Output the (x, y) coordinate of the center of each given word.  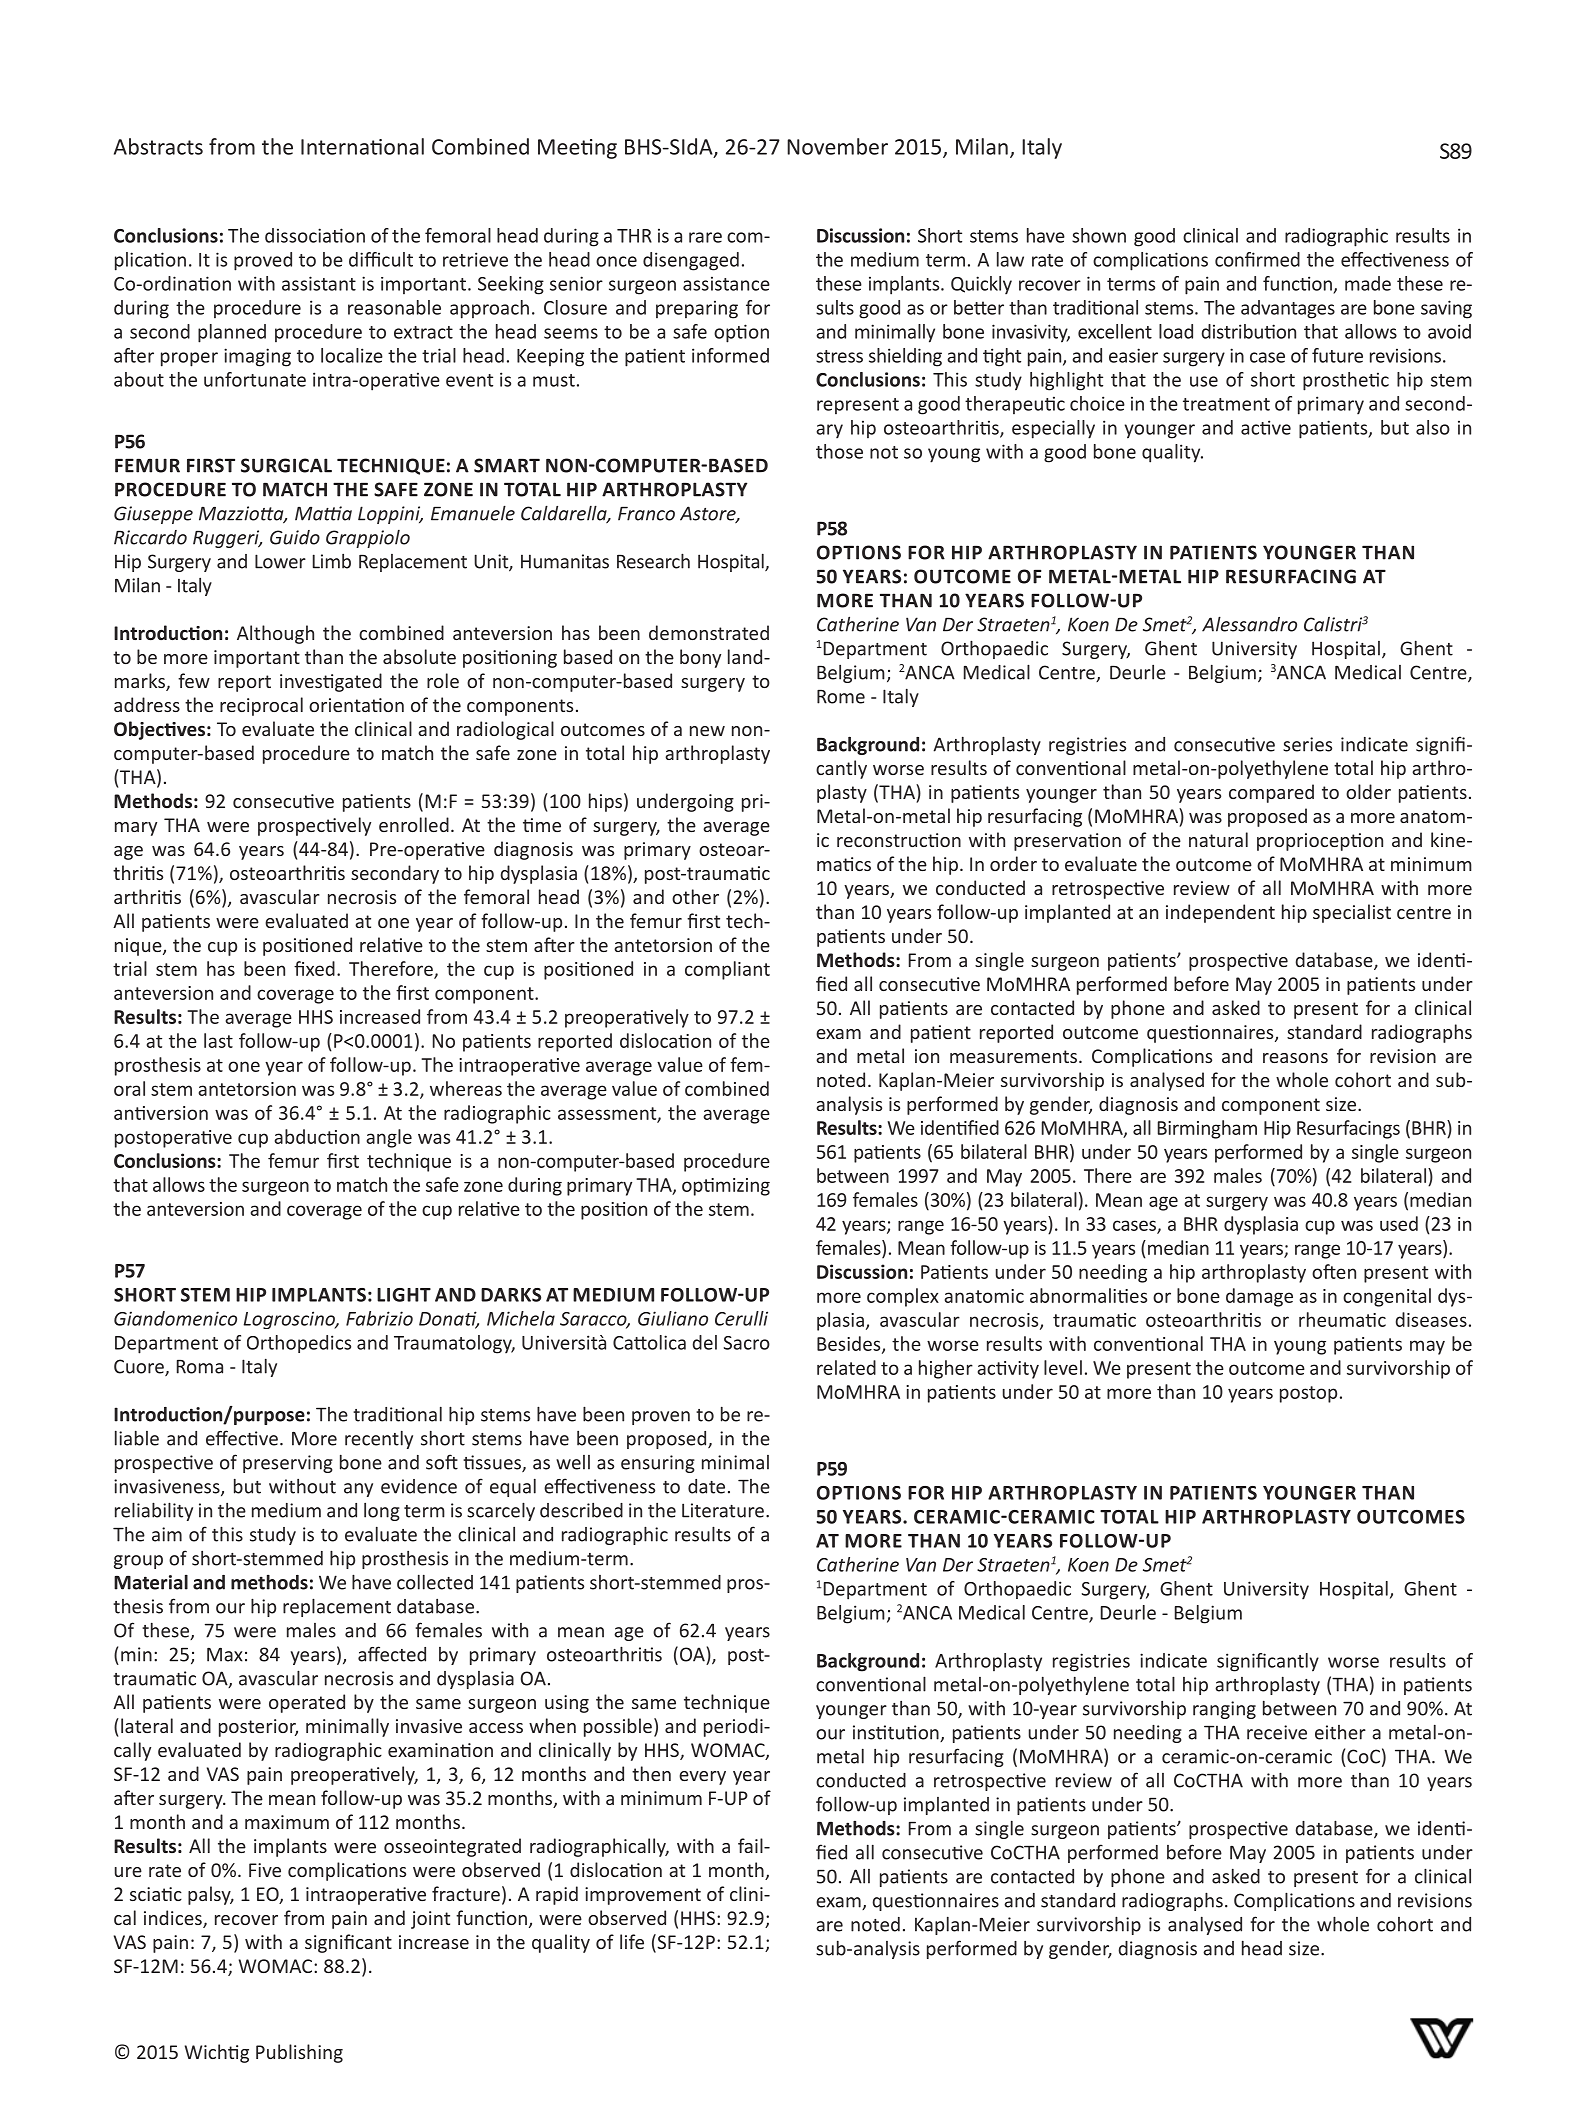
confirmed (1257, 259)
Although (275, 634)
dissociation (315, 235)
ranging (1224, 1710)
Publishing (299, 2053)
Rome (841, 696)
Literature (723, 1510)
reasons (1295, 1058)
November (837, 146)
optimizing (726, 1187)
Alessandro (1249, 624)
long (382, 1512)
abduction (317, 1136)
